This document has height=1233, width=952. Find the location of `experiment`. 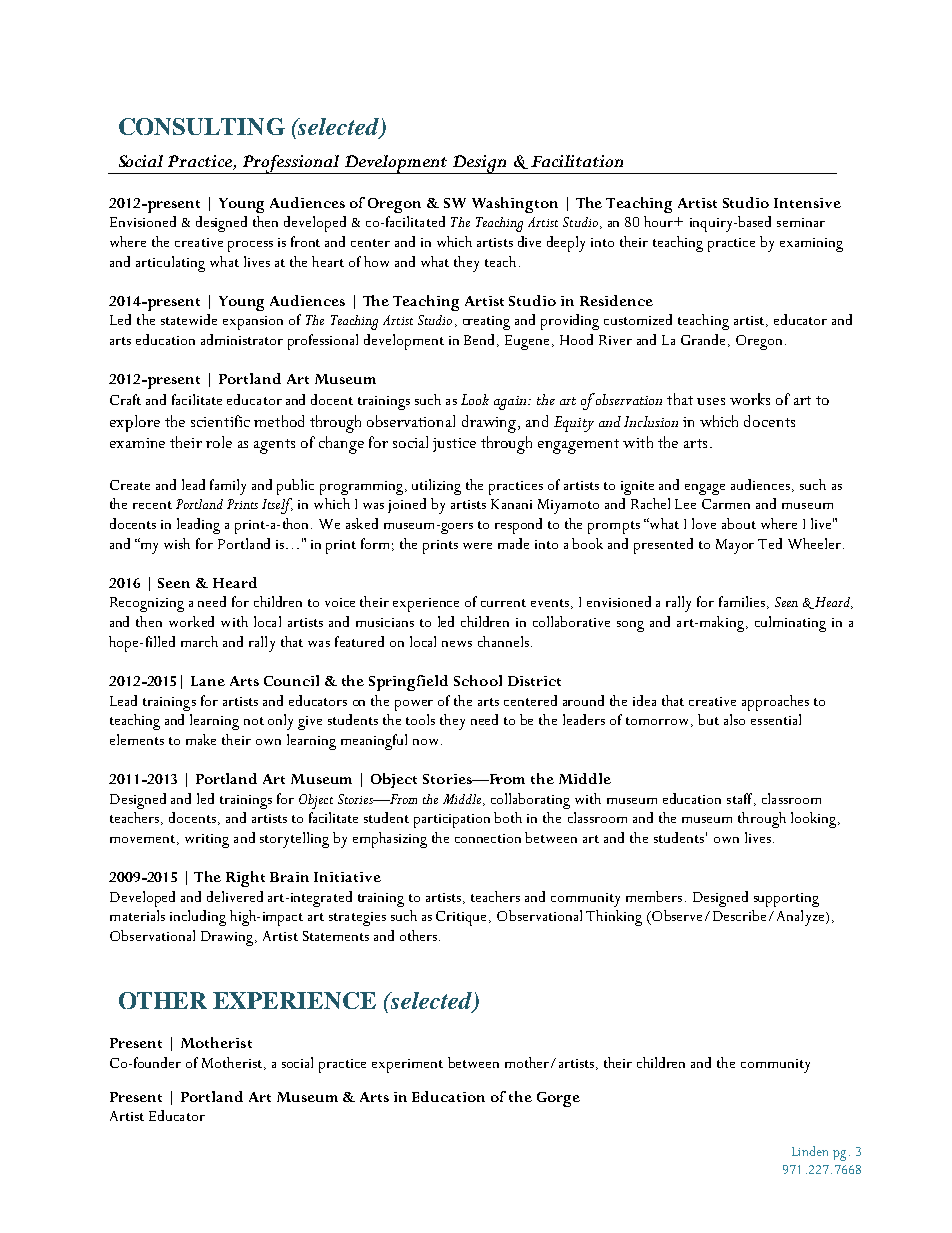

experiment is located at coordinates (407, 1066).
